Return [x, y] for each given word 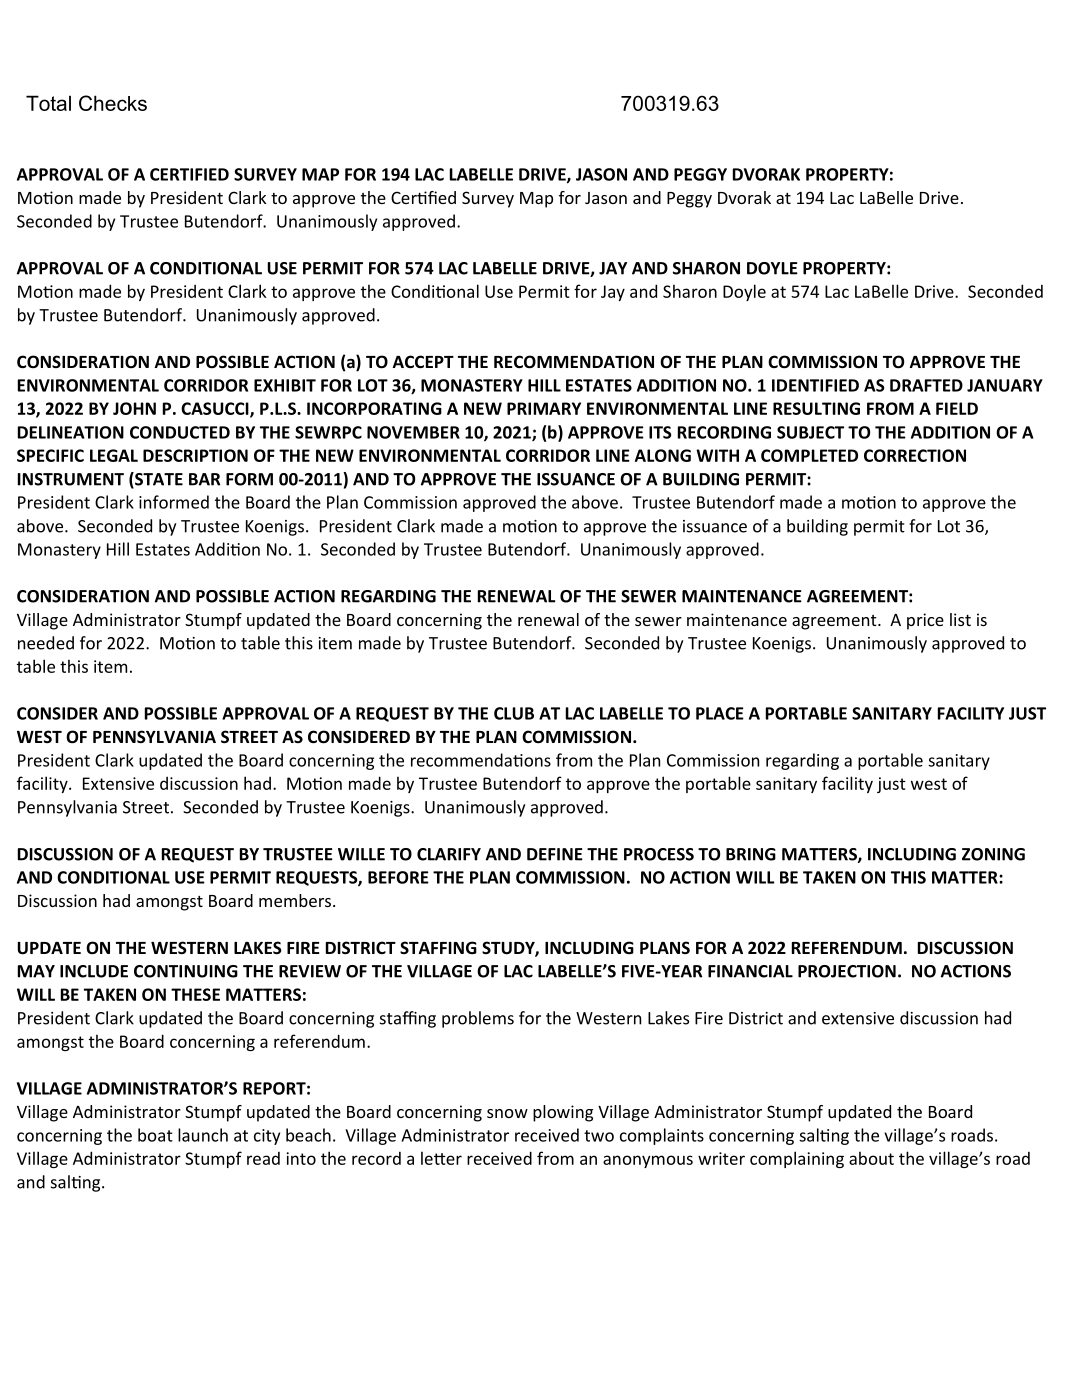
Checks [113, 103]
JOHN [134, 408]
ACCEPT [423, 361]
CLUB [514, 713]
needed [46, 643]
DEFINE [555, 854]
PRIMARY [544, 408]
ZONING [993, 854]
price [925, 621]
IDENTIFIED [815, 385]
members [296, 900]
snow [507, 1113]
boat [155, 1135]
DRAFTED [926, 385]
